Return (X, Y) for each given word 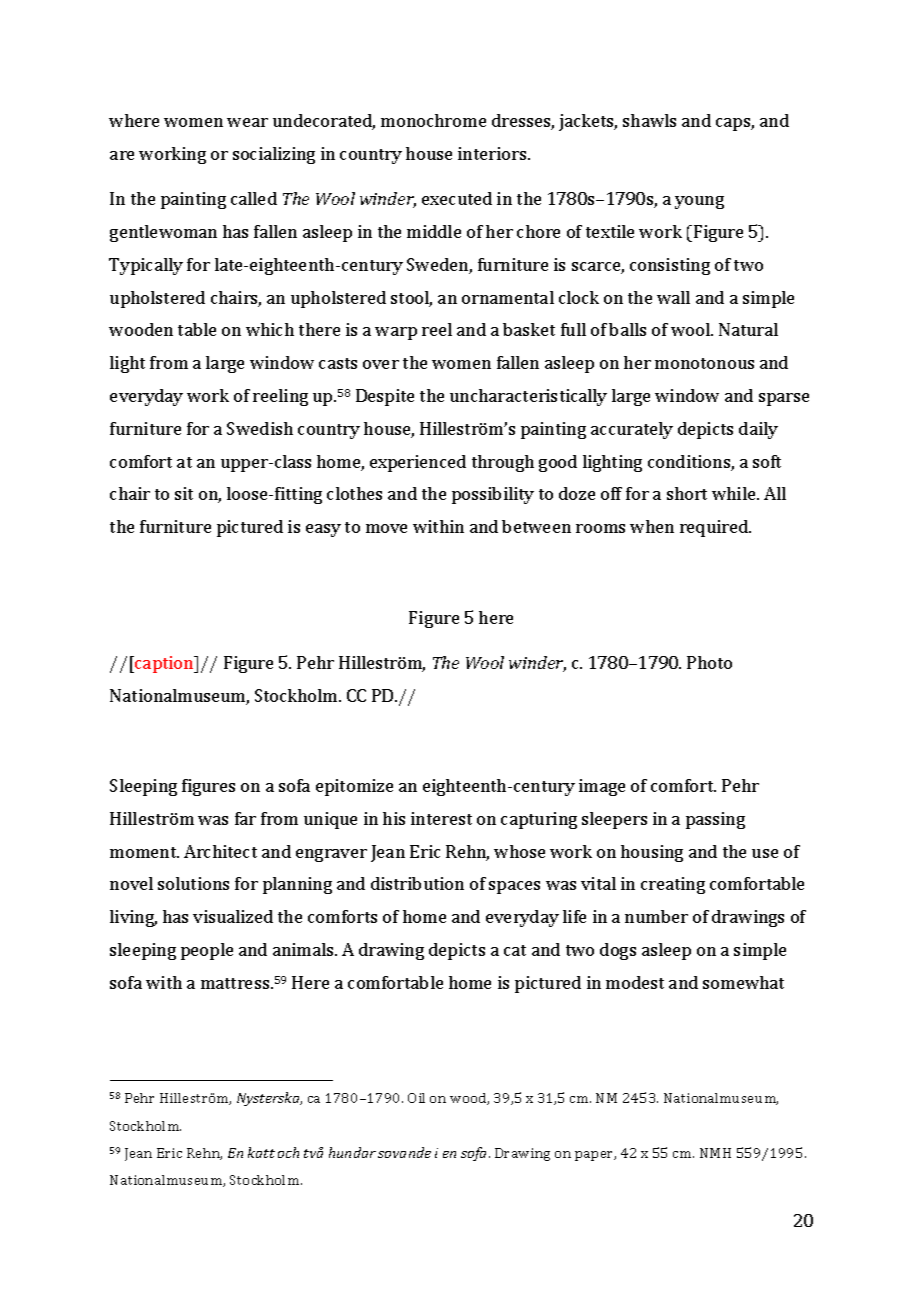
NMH (715, 1153)
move (386, 528)
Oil (416, 1098)
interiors (493, 153)
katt (261, 1152)
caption (164, 664)
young (699, 202)
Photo (709, 662)
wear (247, 122)
